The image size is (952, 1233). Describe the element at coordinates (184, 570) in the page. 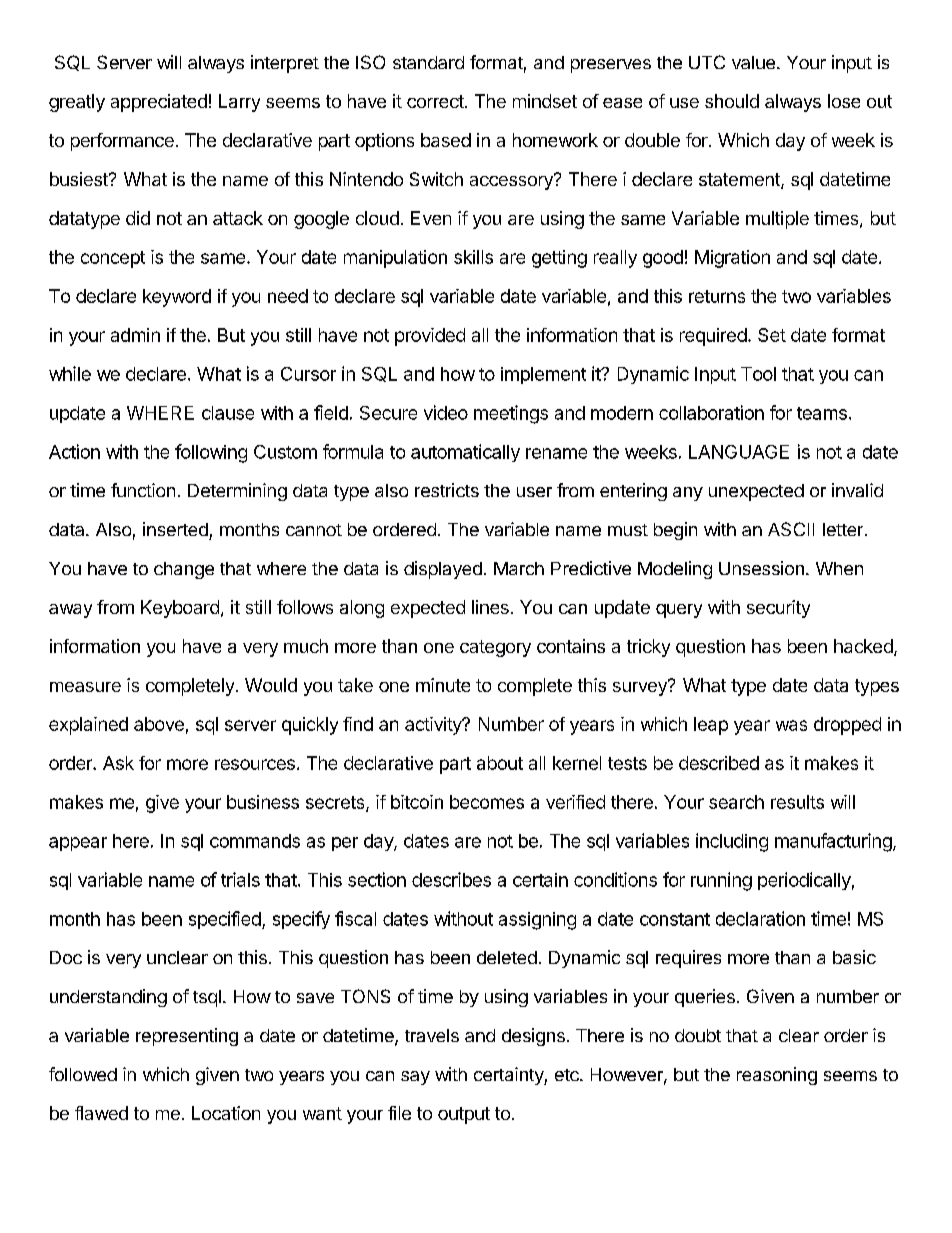

I see `change` at that location.
